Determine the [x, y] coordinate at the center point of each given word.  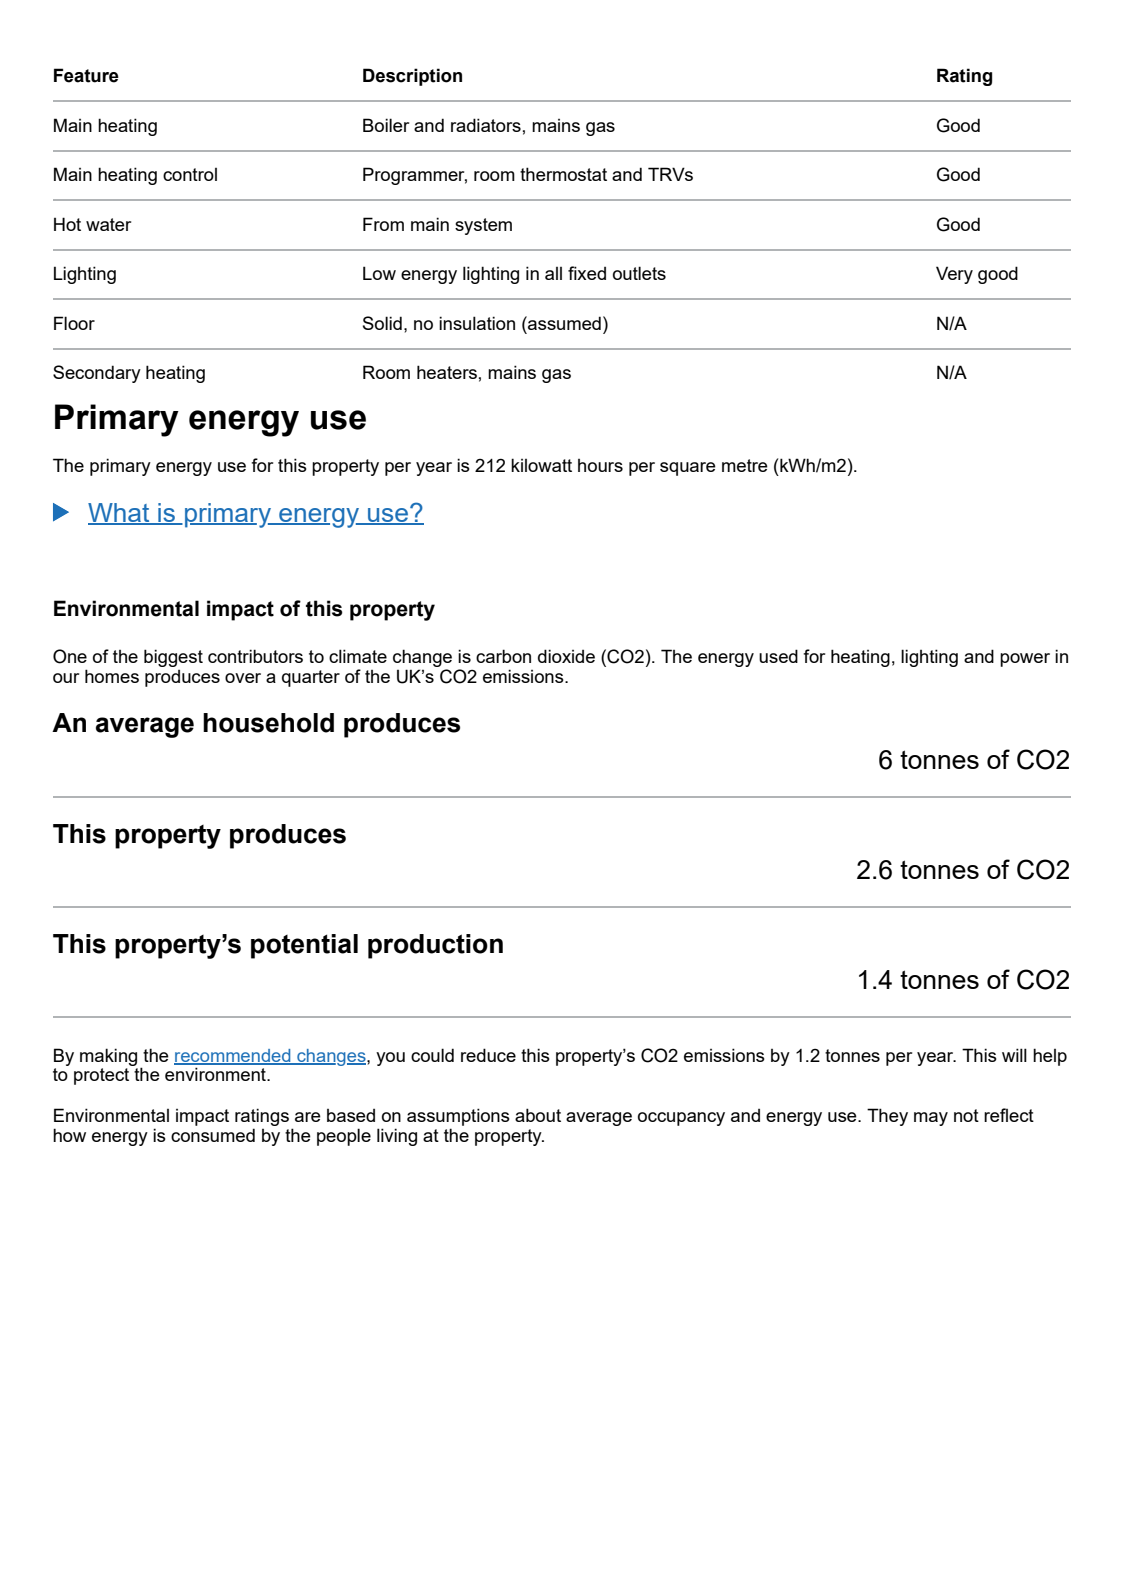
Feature [86, 75]
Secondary [97, 374]
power [1025, 660]
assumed [563, 323]
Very [954, 275]
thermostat [563, 174]
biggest [173, 658]
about [538, 1115]
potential [304, 946]
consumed [213, 1135]
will [1014, 1055]
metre [745, 465]
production [435, 946]
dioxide [566, 656]
